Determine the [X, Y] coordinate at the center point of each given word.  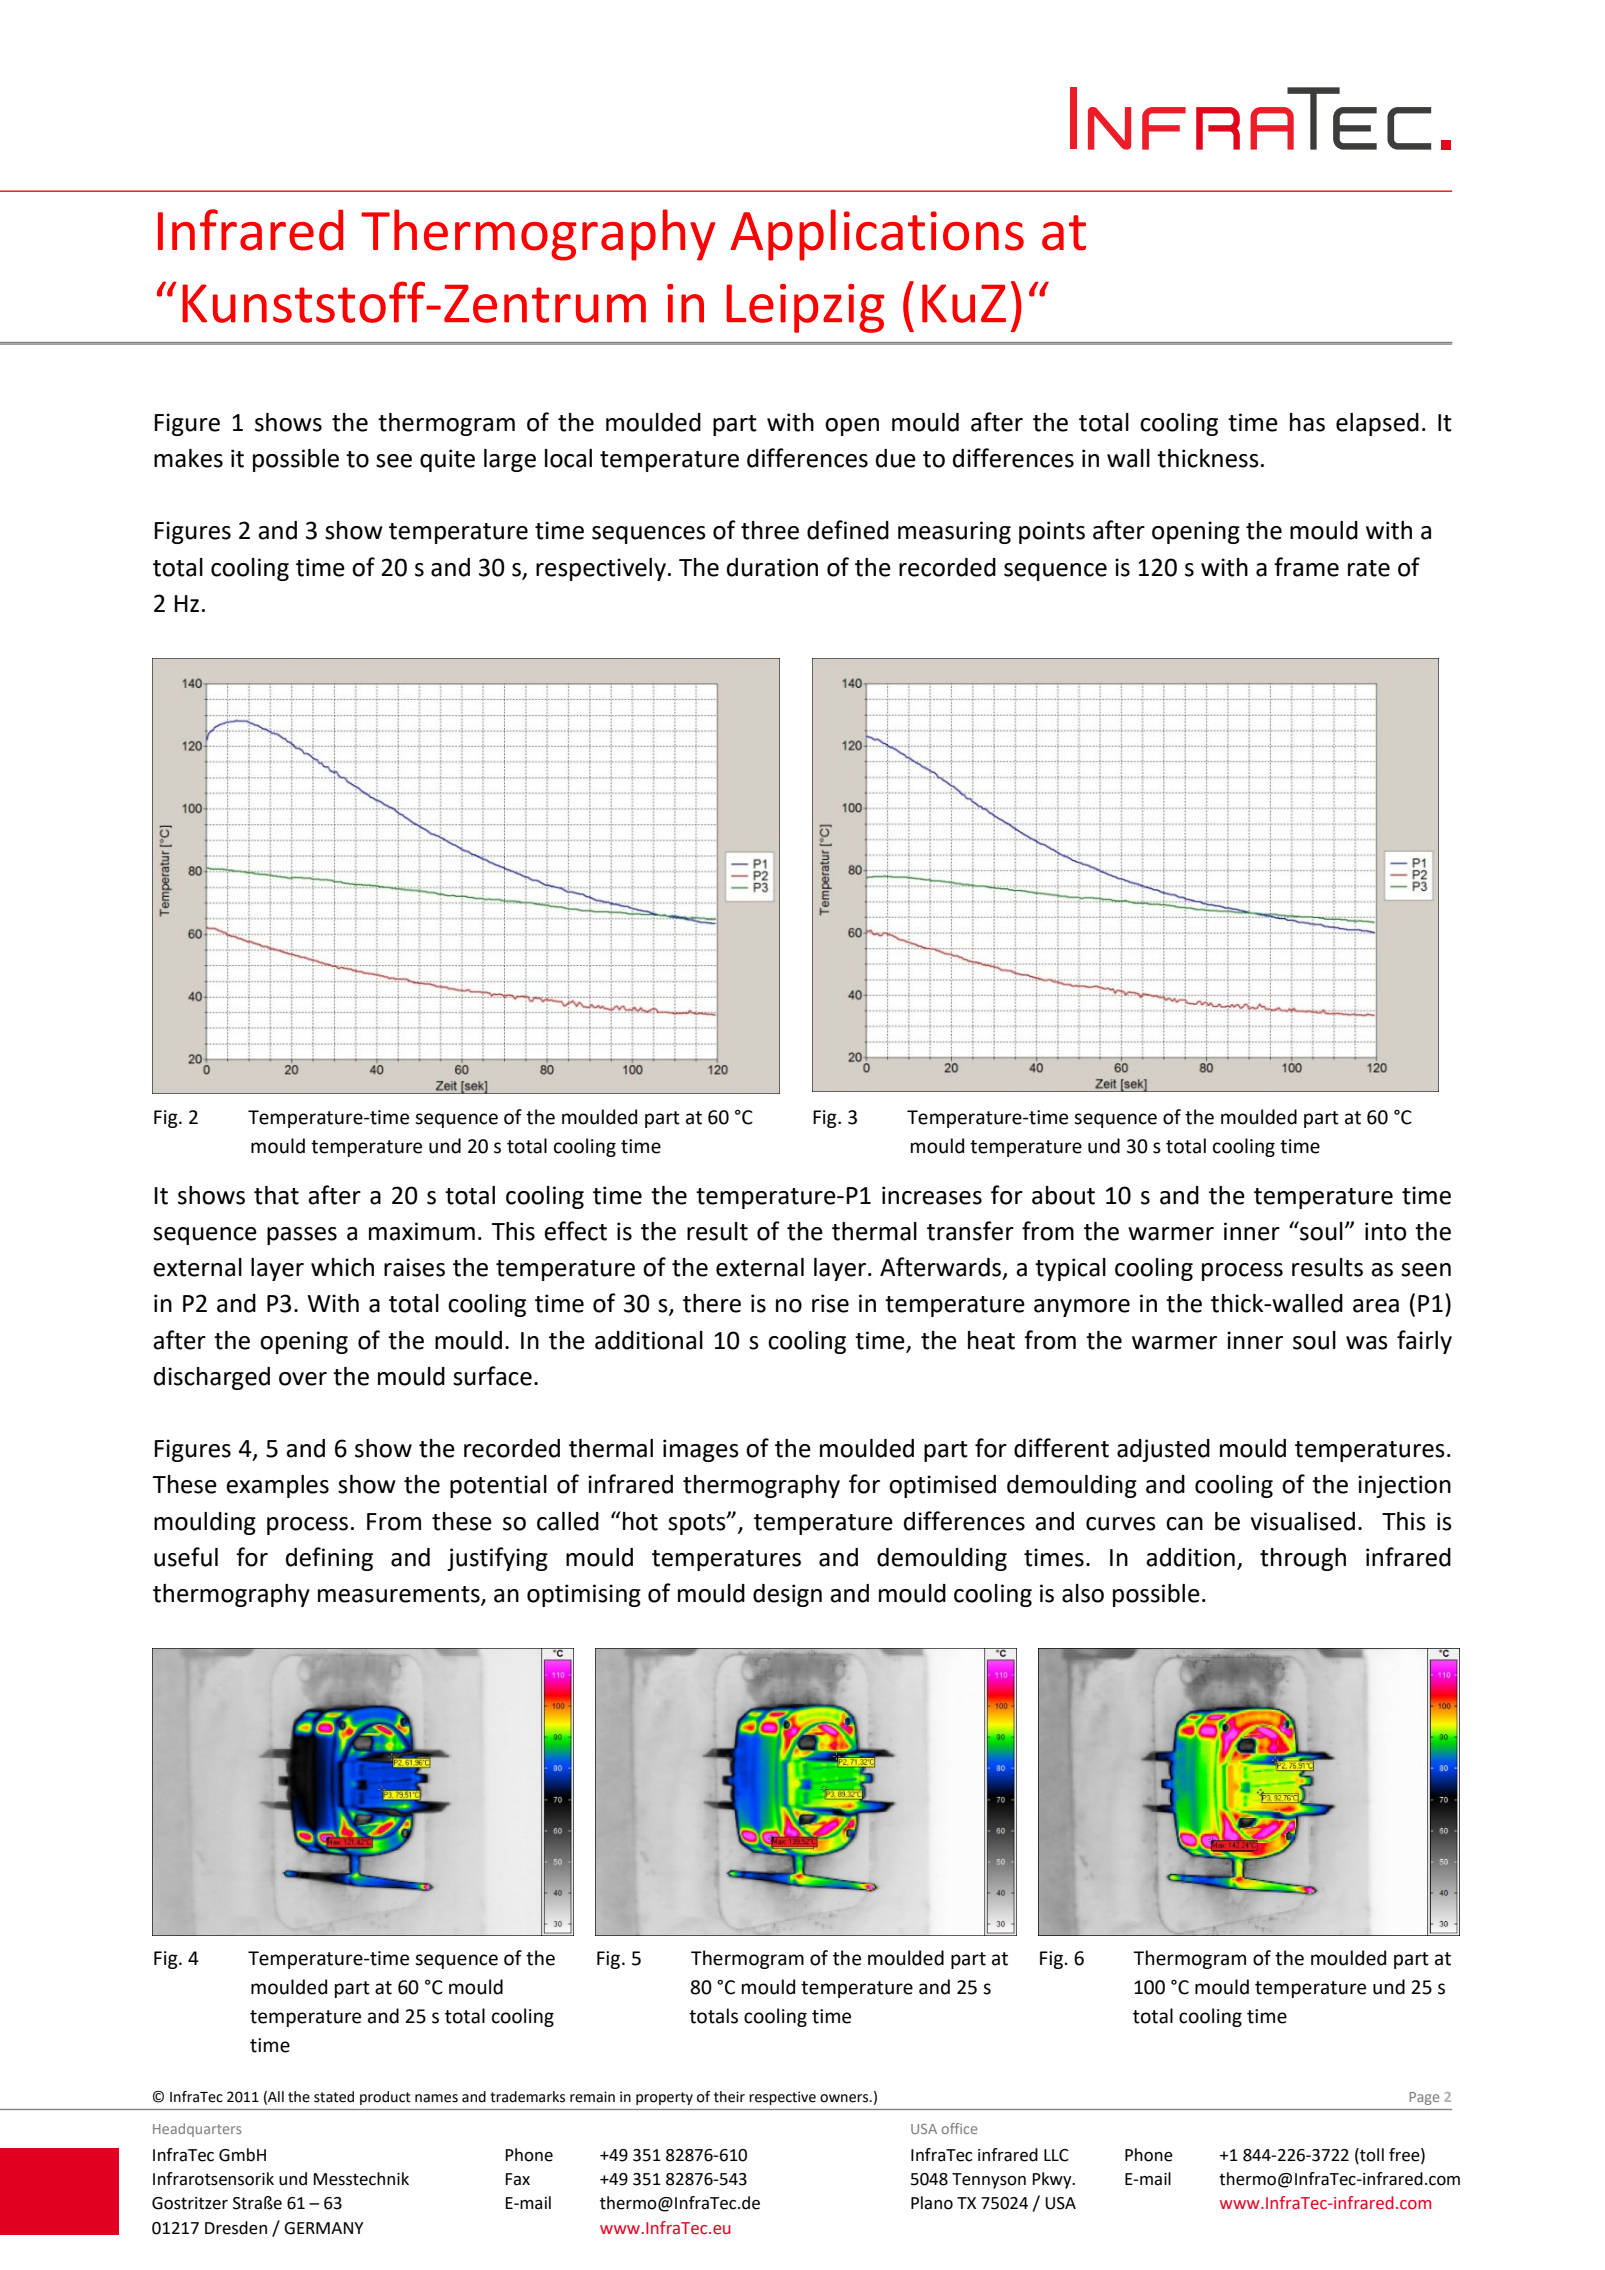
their [729, 2097]
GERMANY [324, 2228]
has [1307, 422]
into [1385, 1231]
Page [1424, 2098]
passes [302, 1236]
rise [830, 1303]
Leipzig [805, 308]
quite [447, 460]
